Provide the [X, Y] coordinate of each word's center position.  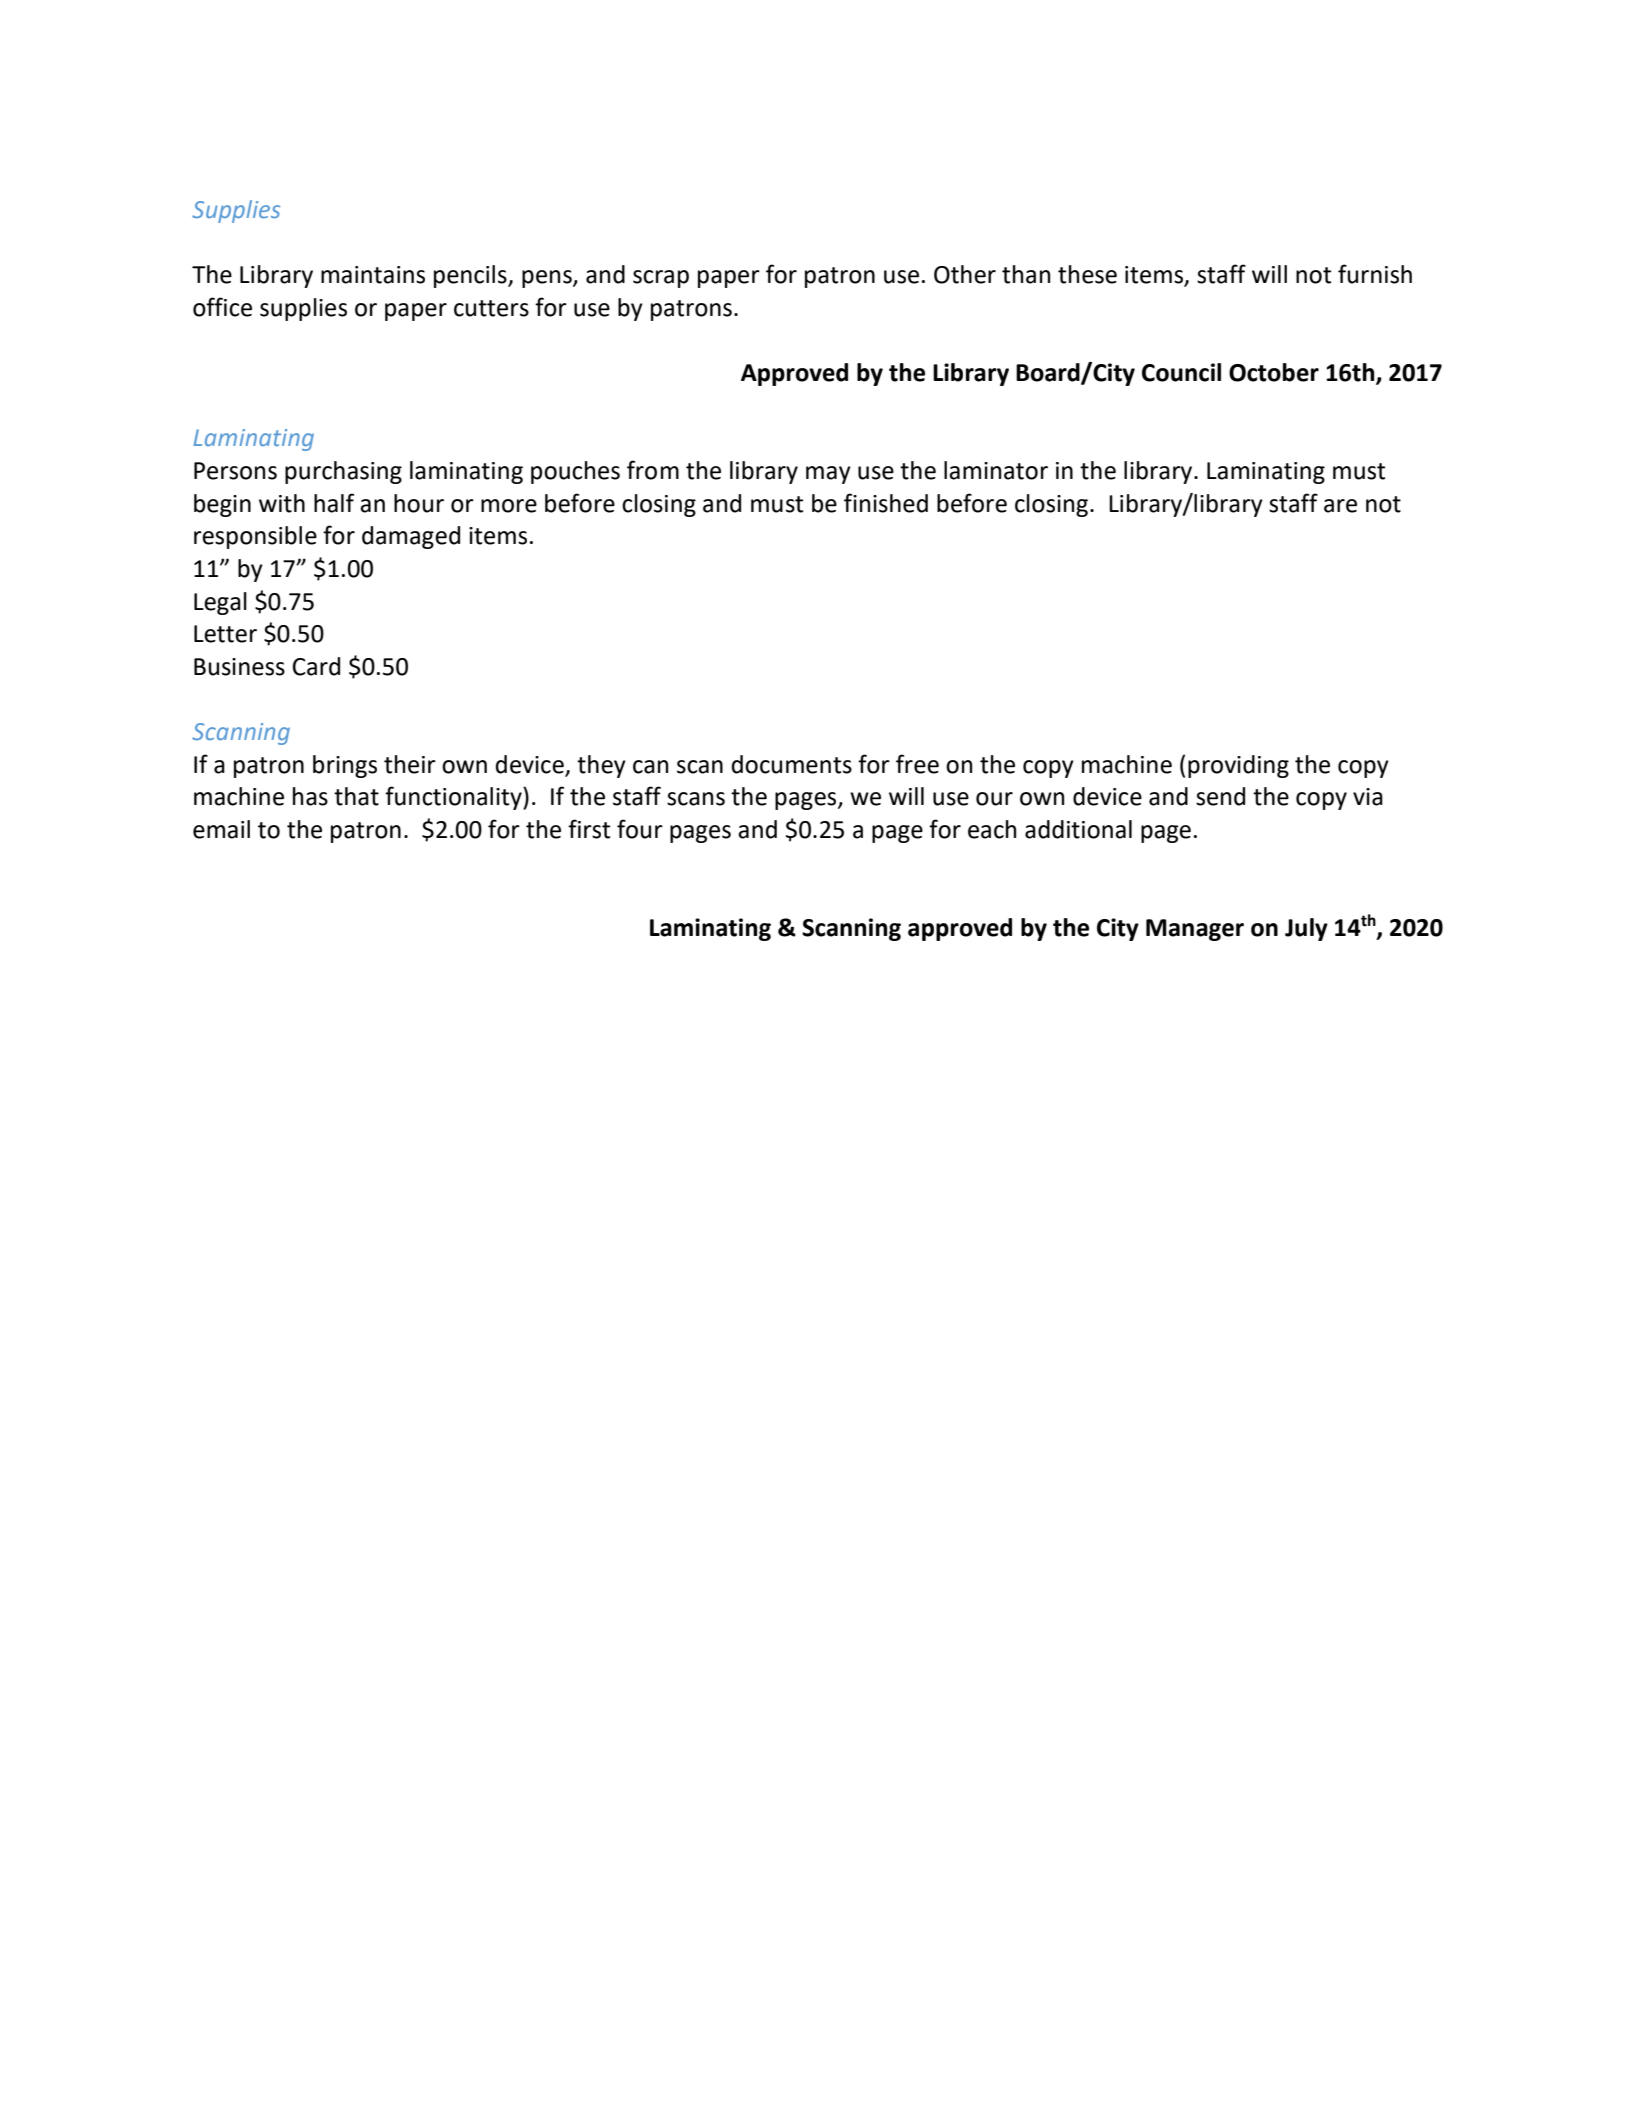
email [221, 829]
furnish [1375, 274]
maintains [373, 275]
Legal [220, 603]
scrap [661, 279]
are [1340, 506]
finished [886, 503]
